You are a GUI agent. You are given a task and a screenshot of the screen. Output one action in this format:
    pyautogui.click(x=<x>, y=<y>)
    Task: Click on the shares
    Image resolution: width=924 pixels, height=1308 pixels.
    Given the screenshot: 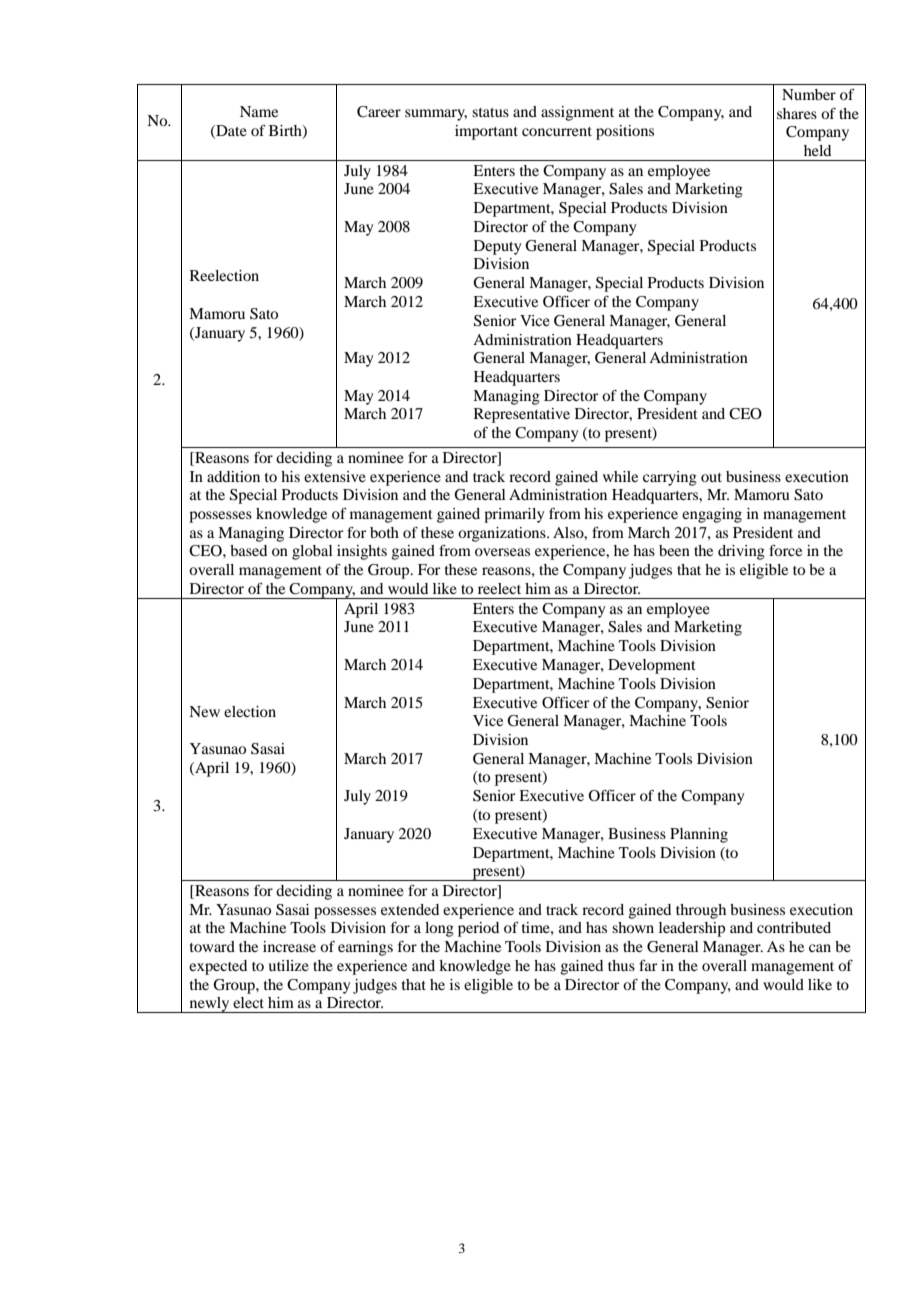 What is the action you would take?
    pyautogui.click(x=797, y=113)
